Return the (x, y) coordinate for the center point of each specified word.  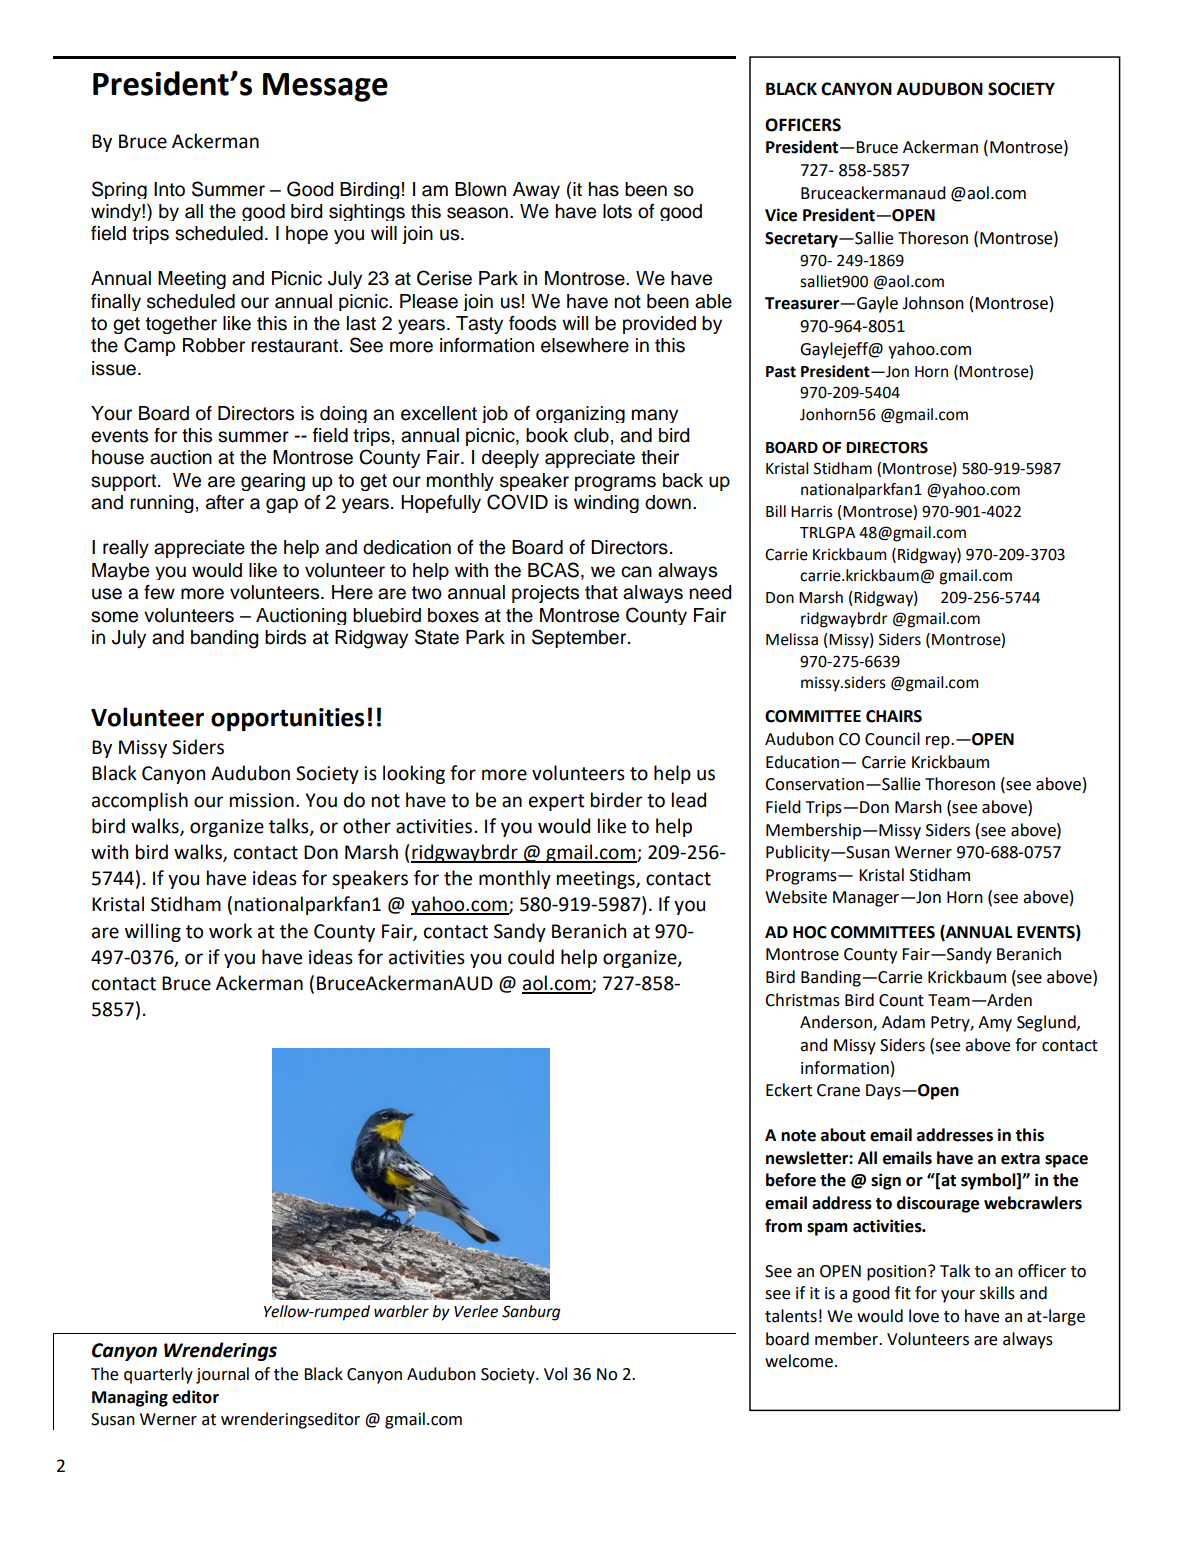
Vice (781, 215)
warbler (401, 1311)
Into (169, 189)
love (924, 1316)
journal (222, 1375)
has (604, 189)
